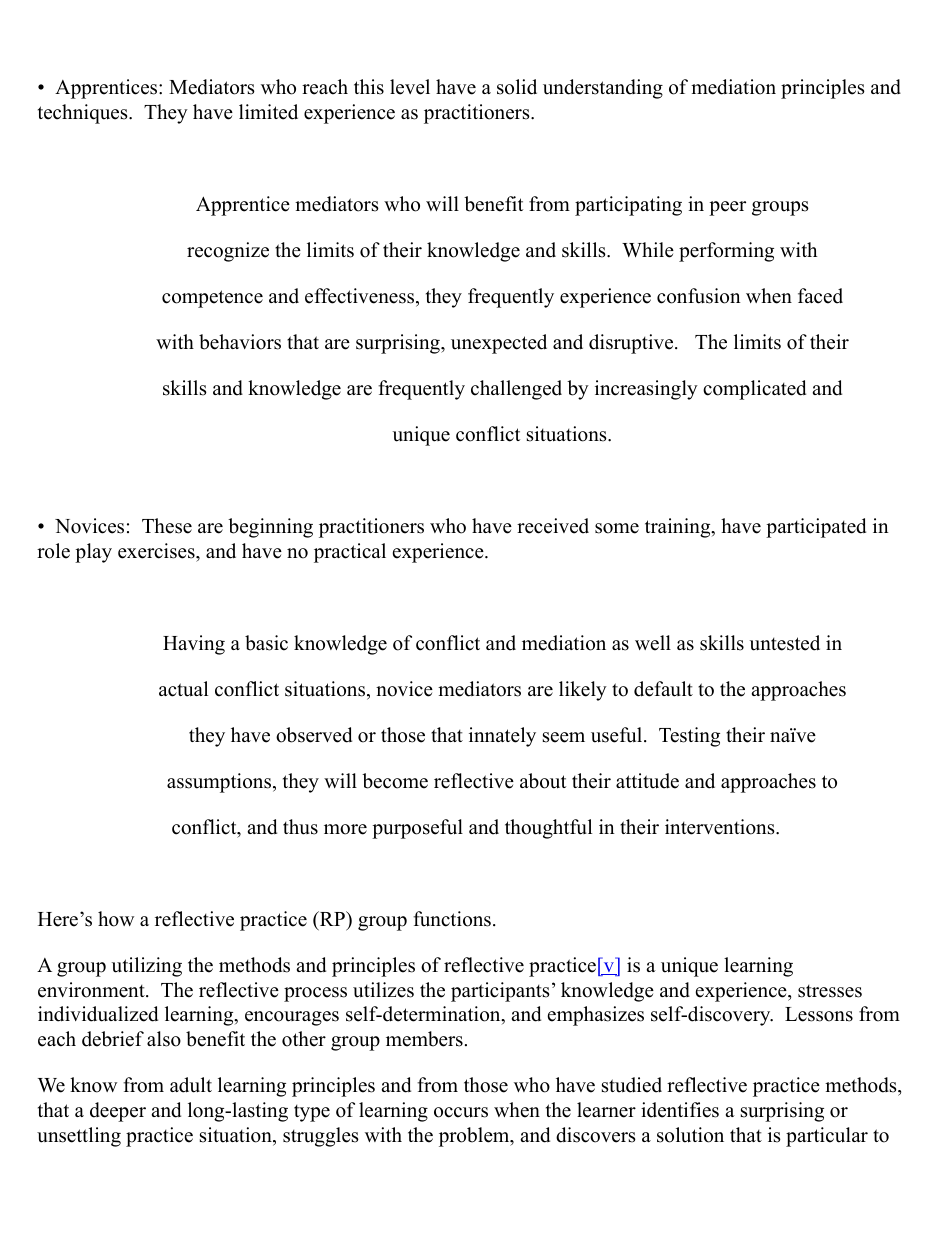 Image resolution: width=952 pixels, height=1233 pixels. What do you see at coordinates (461, 1112) in the document?
I see `occurs` at bounding box center [461, 1112].
